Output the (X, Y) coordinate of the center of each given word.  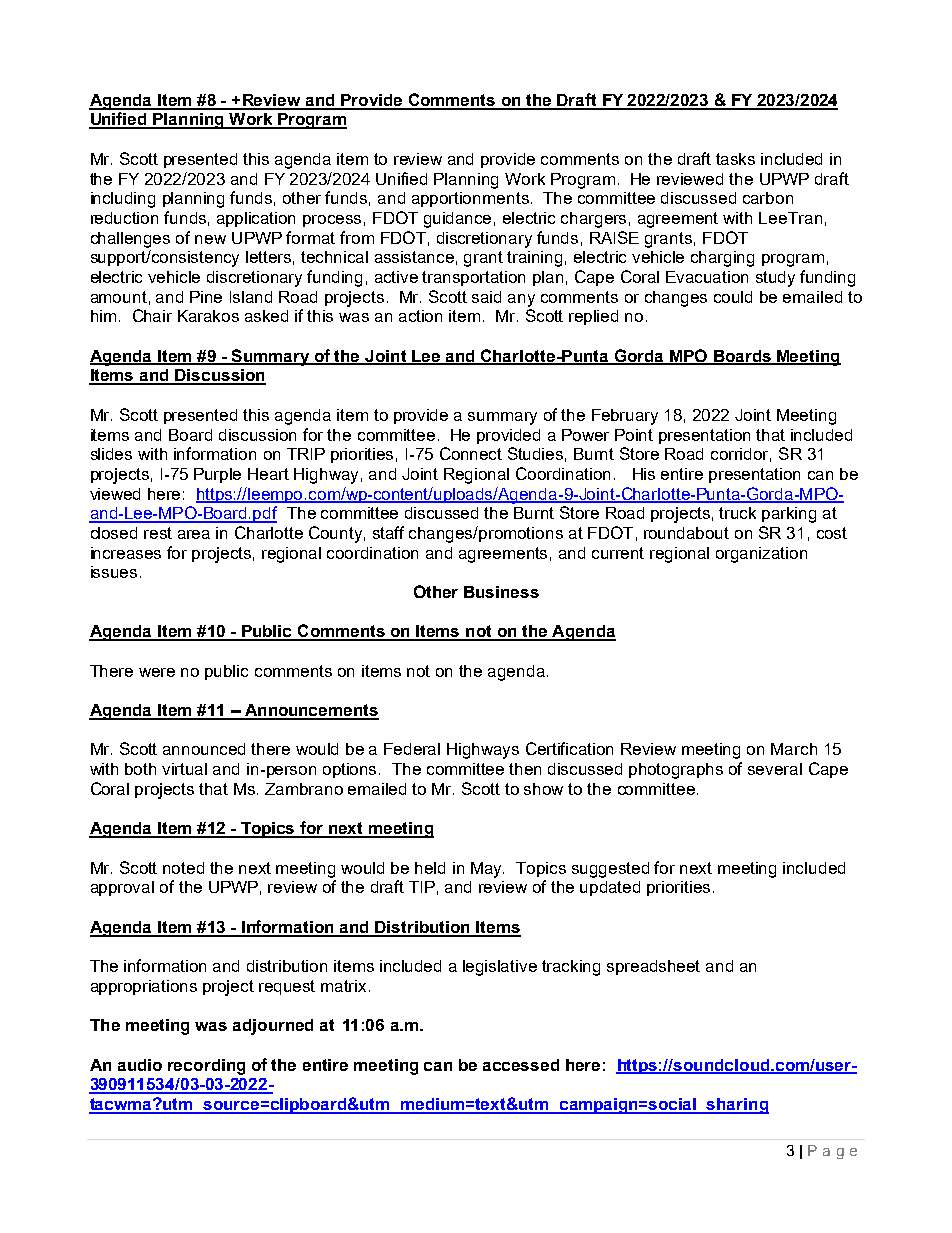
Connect (471, 453)
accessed (521, 1065)
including (123, 200)
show (543, 789)
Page (832, 1152)
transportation (473, 278)
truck (737, 513)
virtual (184, 769)
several (775, 769)
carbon (768, 198)
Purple (217, 475)
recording (206, 1067)
